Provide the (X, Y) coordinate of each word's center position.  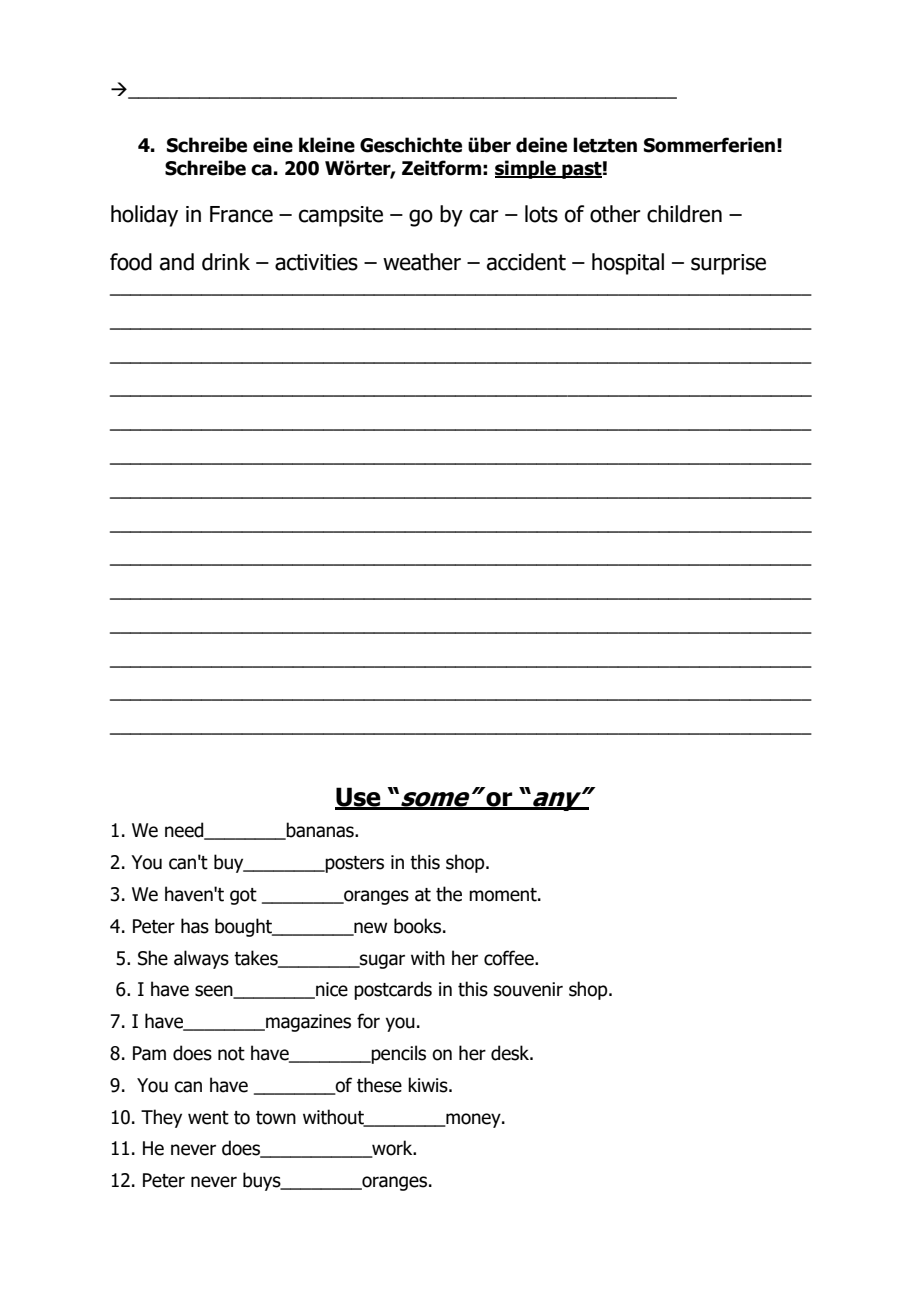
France (241, 214)
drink (226, 262)
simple (526, 169)
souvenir (528, 989)
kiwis (429, 1085)
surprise (728, 264)
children (684, 214)
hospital (628, 264)
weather (422, 262)
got (243, 896)
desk (511, 1053)
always (201, 959)
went (208, 1118)
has (195, 926)
